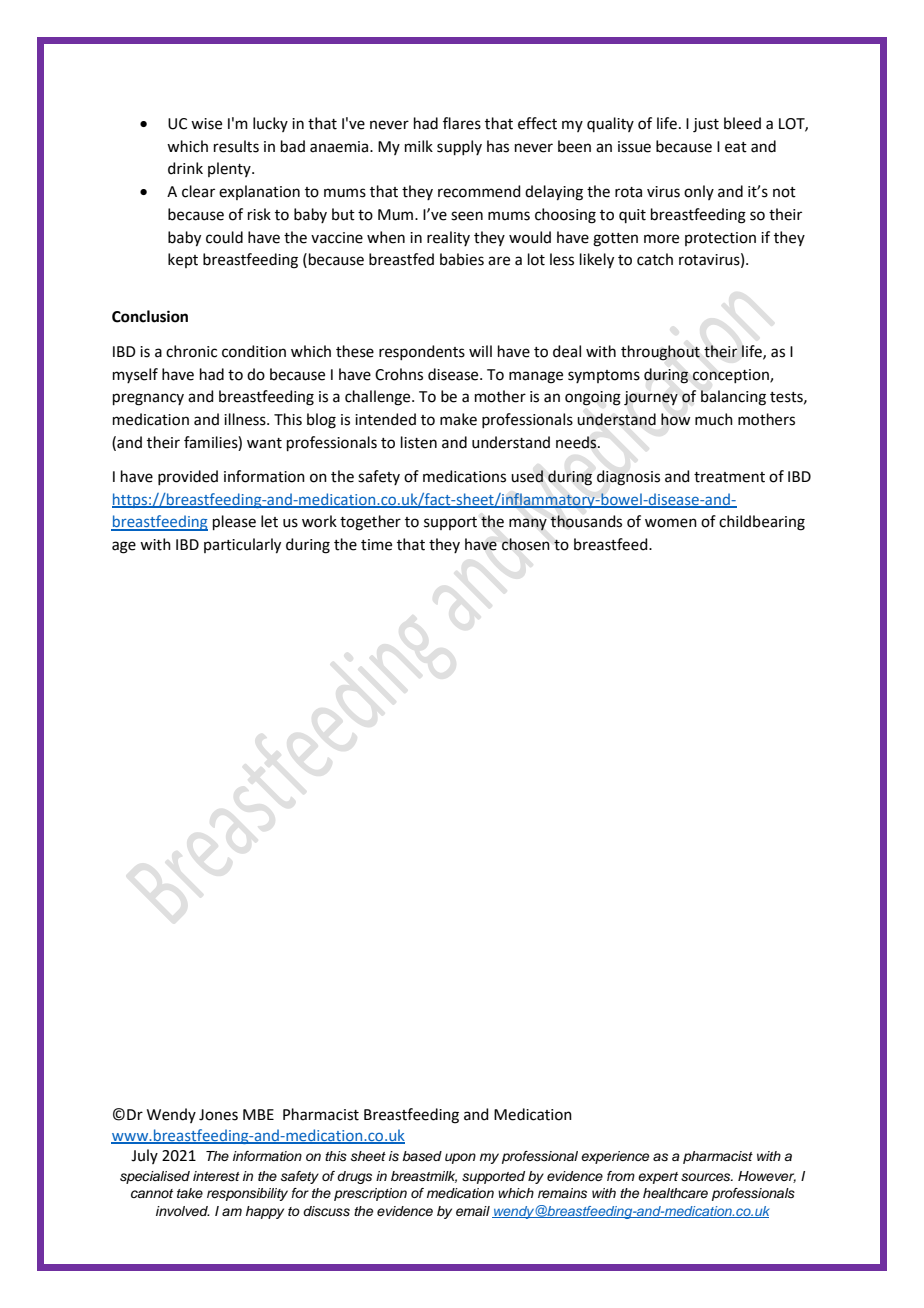 This page has width=924, height=1308. Describe the element at coordinates (762, 523) in the page. I see `childbearing` at that location.
